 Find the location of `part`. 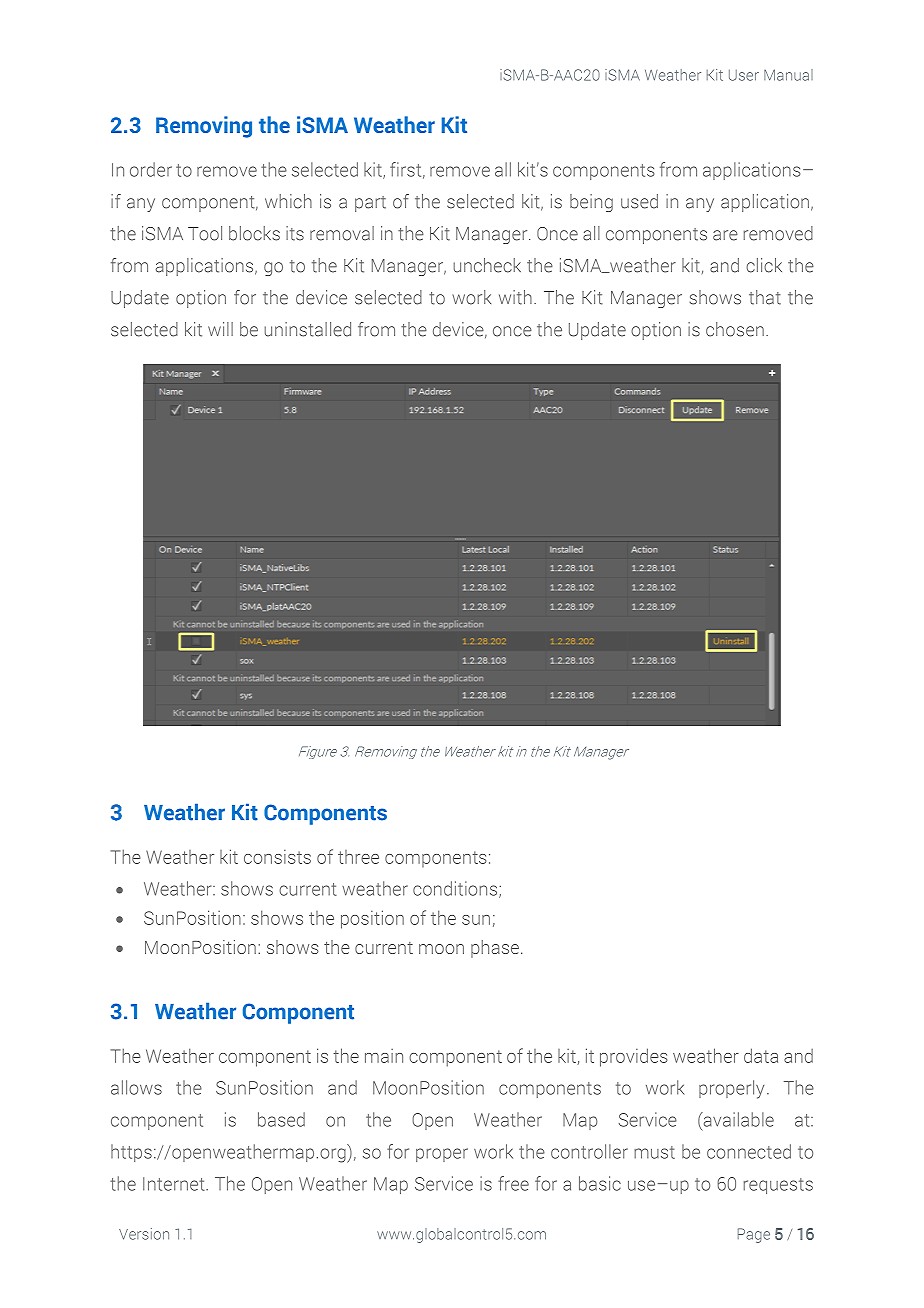

part is located at coordinates (370, 204).
